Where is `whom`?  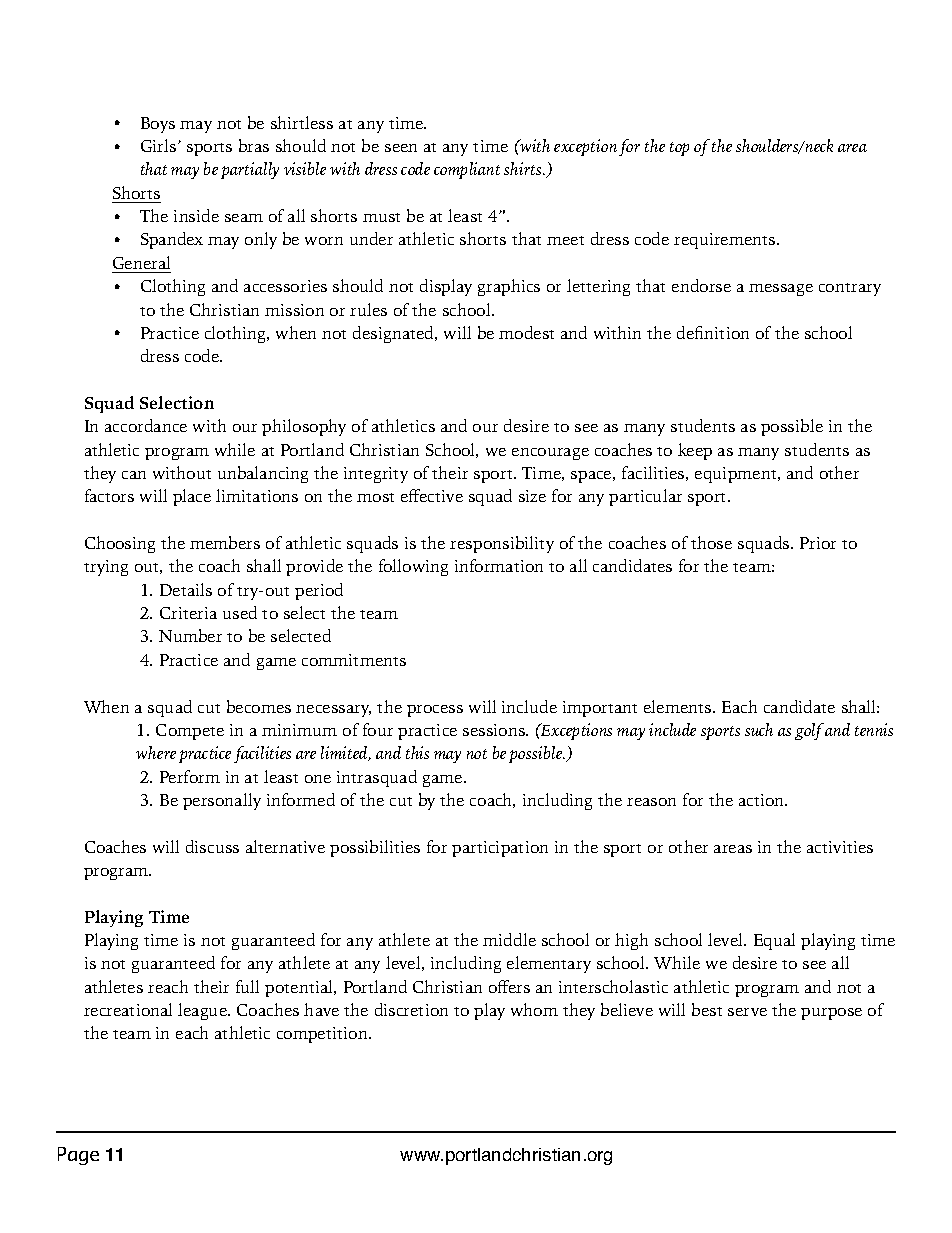 whom is located at coordinates (534, 1009).
